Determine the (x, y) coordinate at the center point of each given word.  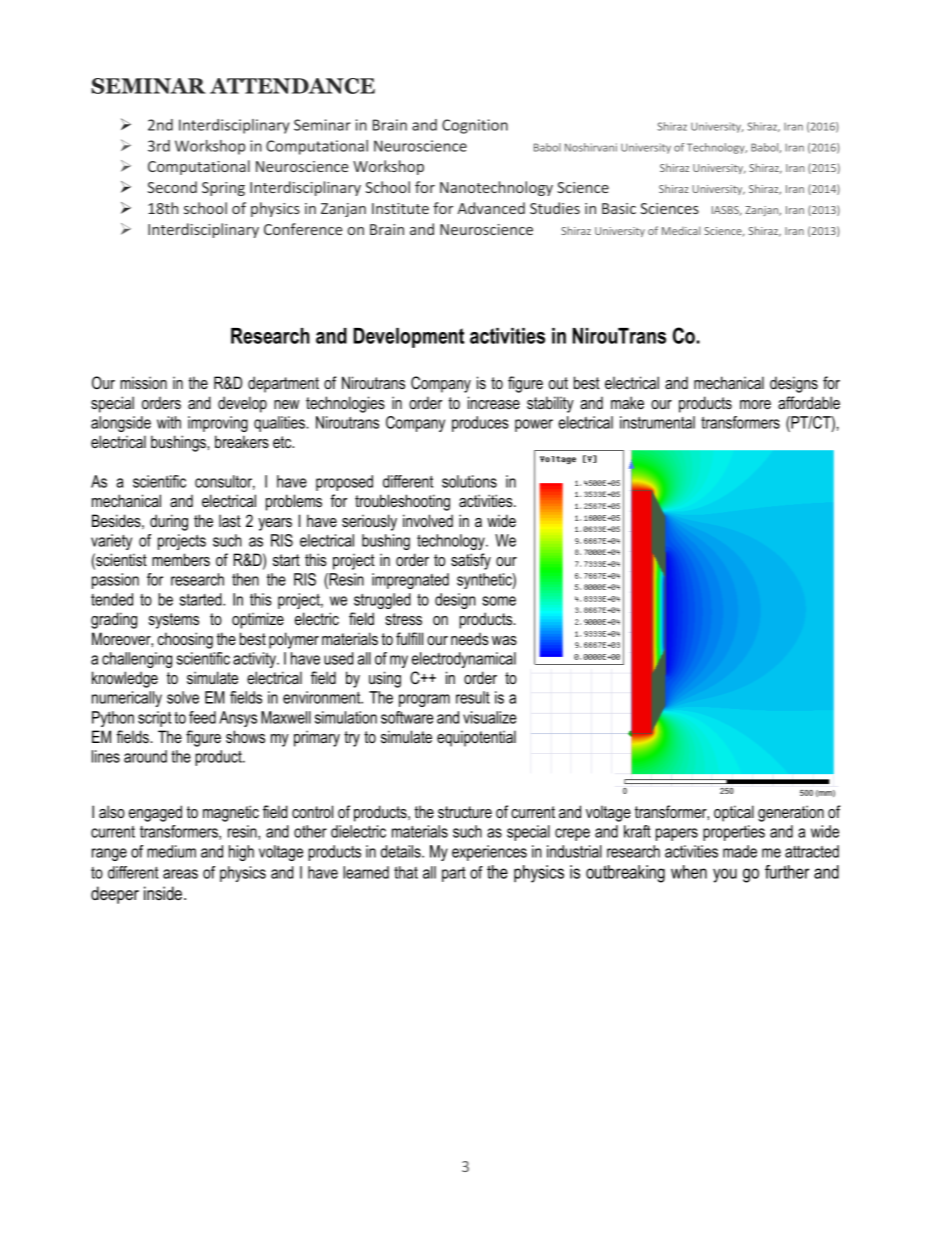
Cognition (475, 126)
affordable (809, 402)
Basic (619, 208)
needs (470, 638)
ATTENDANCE (292, 86)
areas (180, 874)
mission (143, 382)
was (504, 641)
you (725, 875)
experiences (489, 853)
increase (494, 402)
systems (174, 621)
